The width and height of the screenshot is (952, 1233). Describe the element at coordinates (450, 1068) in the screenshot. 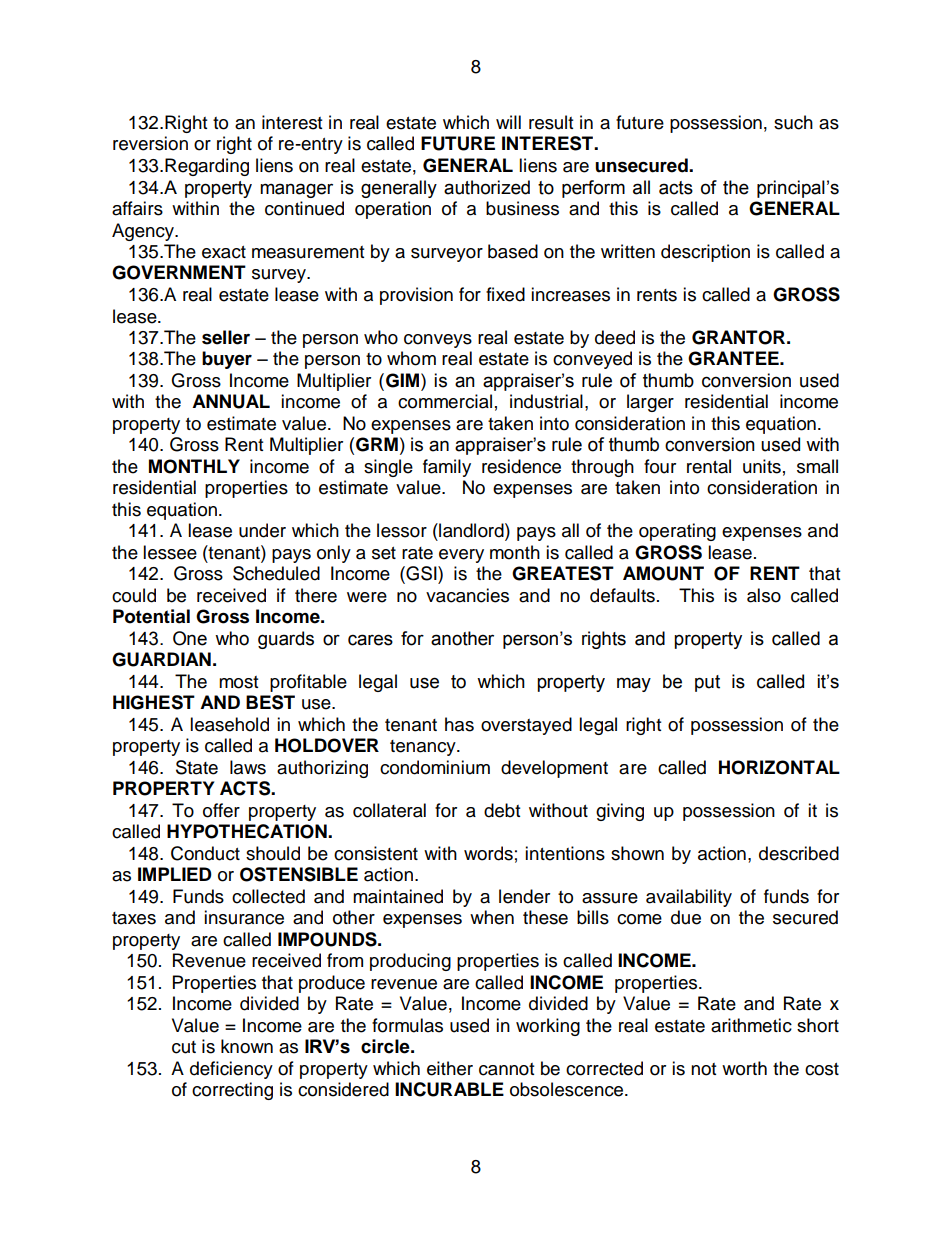

I see `either` at that location.
